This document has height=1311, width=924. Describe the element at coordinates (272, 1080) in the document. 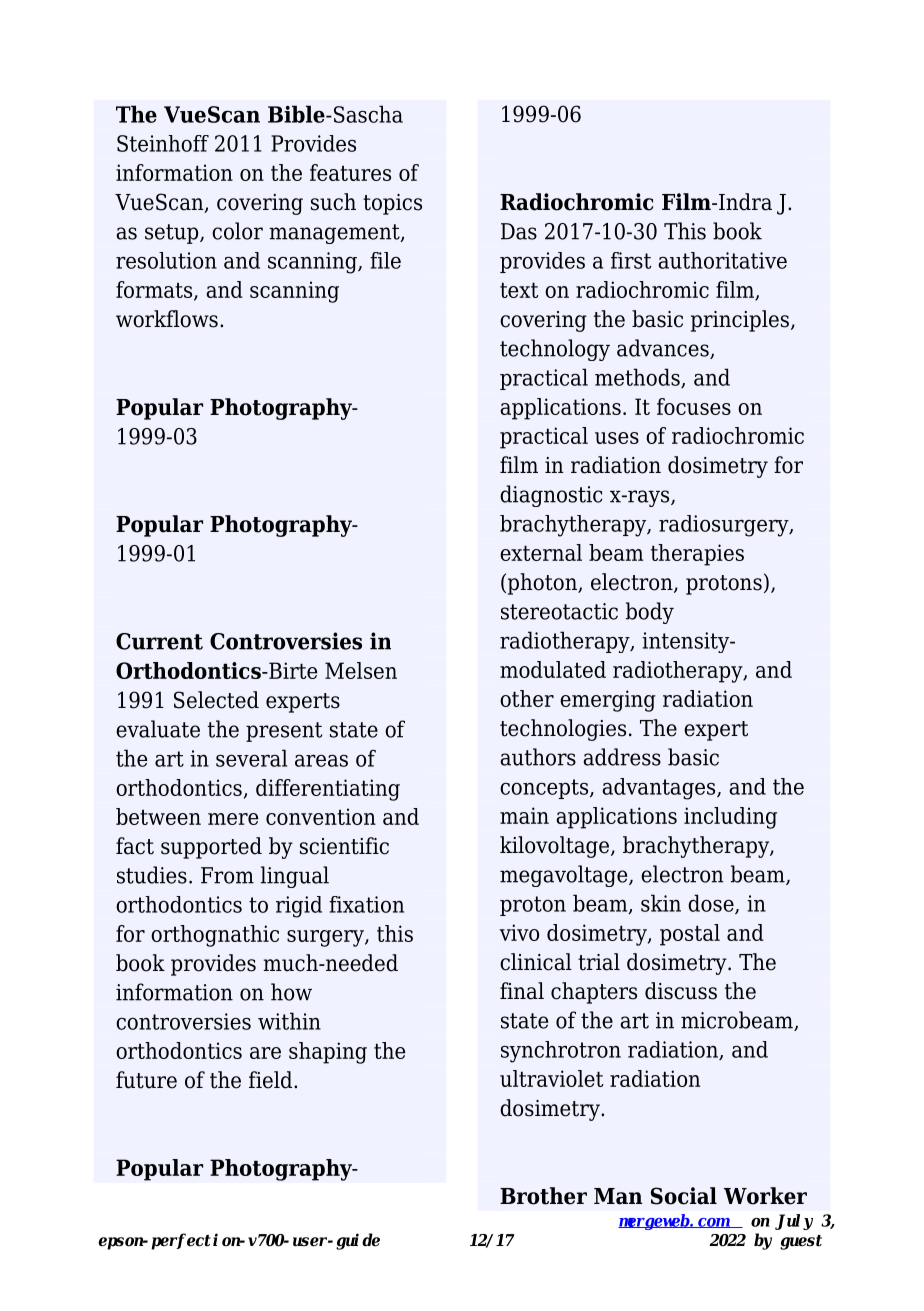

I see `field` at that location.
